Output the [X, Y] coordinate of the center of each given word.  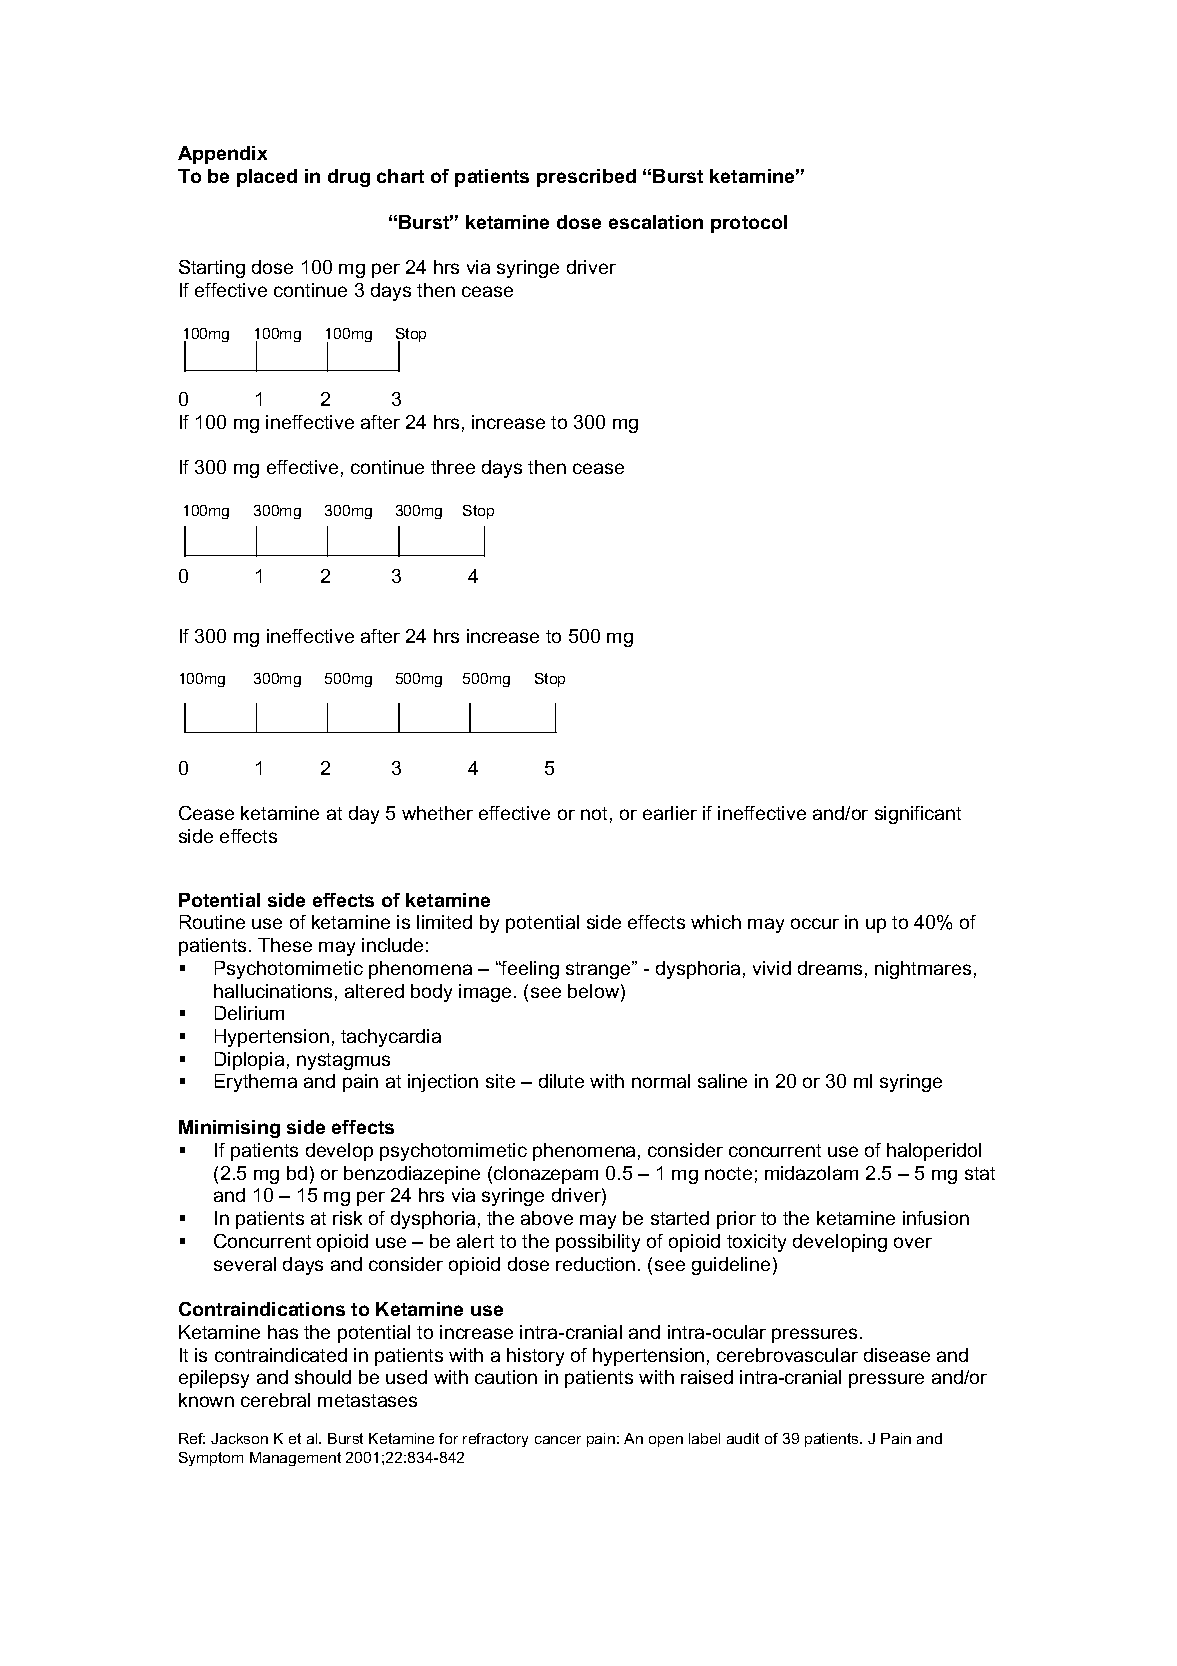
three [453, 467]
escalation [656, 222]
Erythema [256, 1083]
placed [267, 178]
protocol [749, 224]
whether [437, 813]
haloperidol [934, 1152]
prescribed [586, 178]
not [594, 813]
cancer [558, 1440]
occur [815, 923]
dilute [561, 1081]
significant [918, 815]
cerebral [275, 1400]
